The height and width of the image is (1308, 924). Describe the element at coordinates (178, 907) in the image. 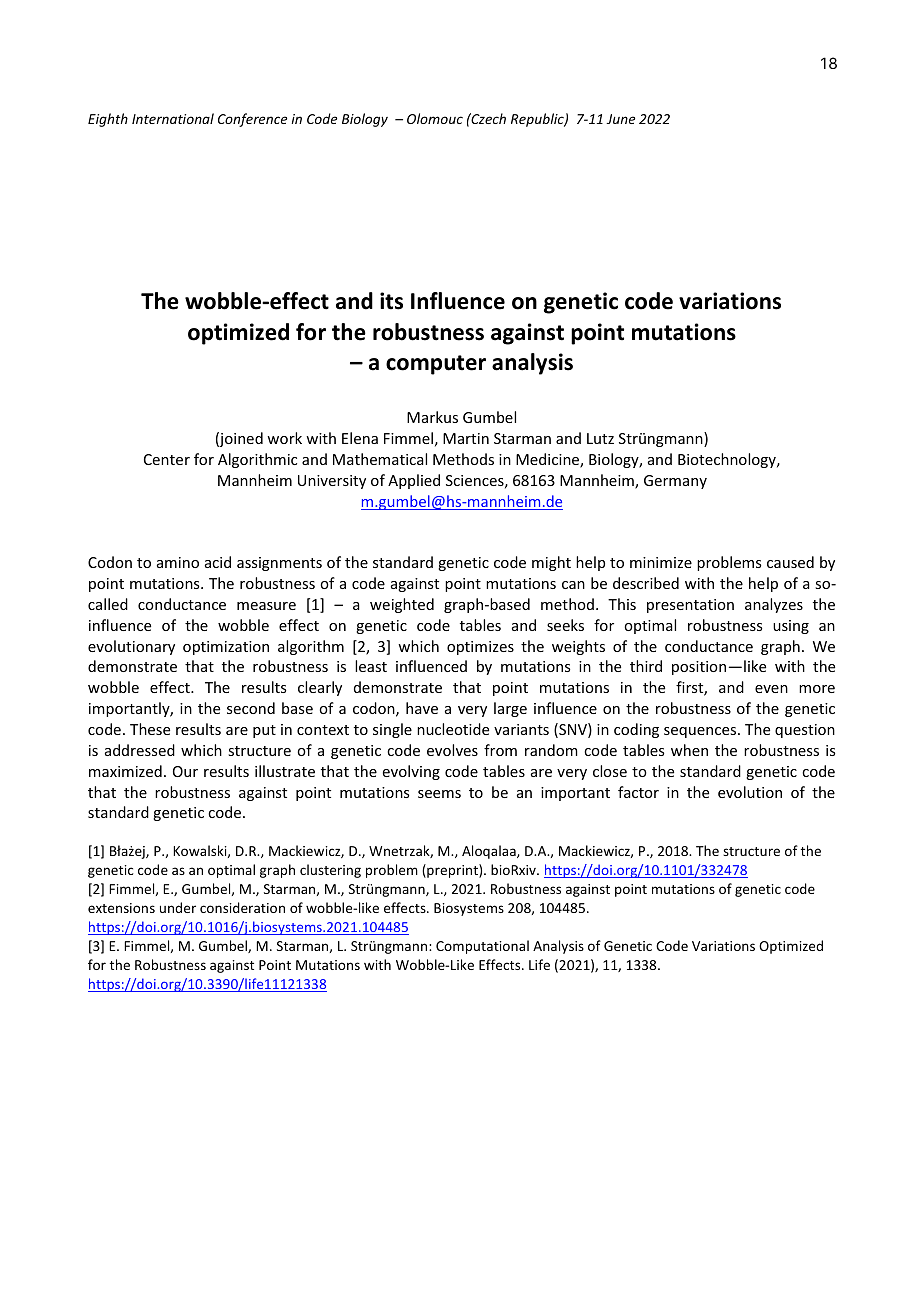

I see `under` at that location.
